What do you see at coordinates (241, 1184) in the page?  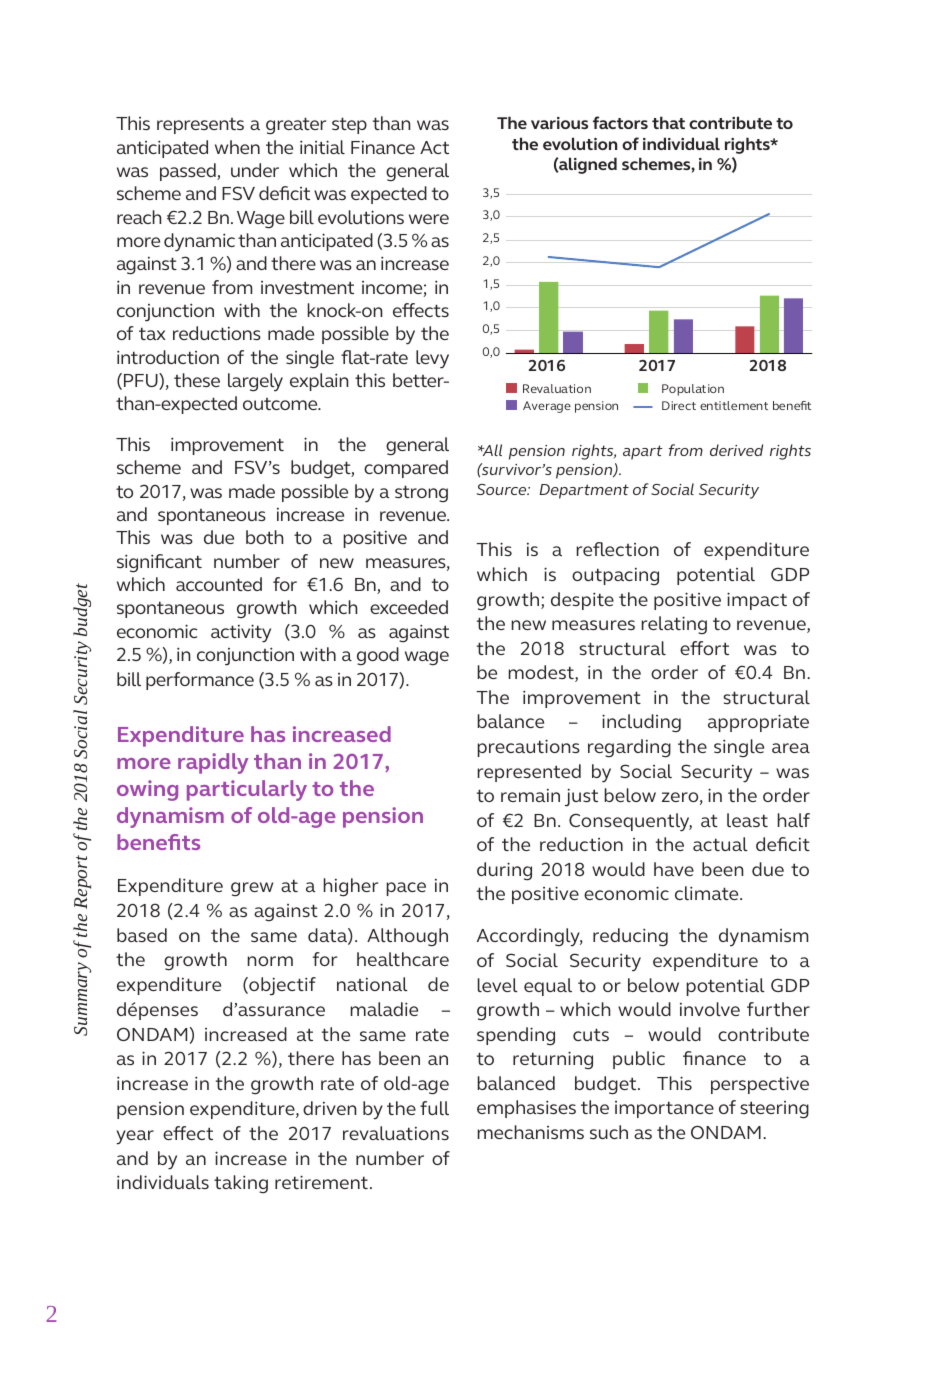 I see `taking` at bounding box center [241, 1184].
